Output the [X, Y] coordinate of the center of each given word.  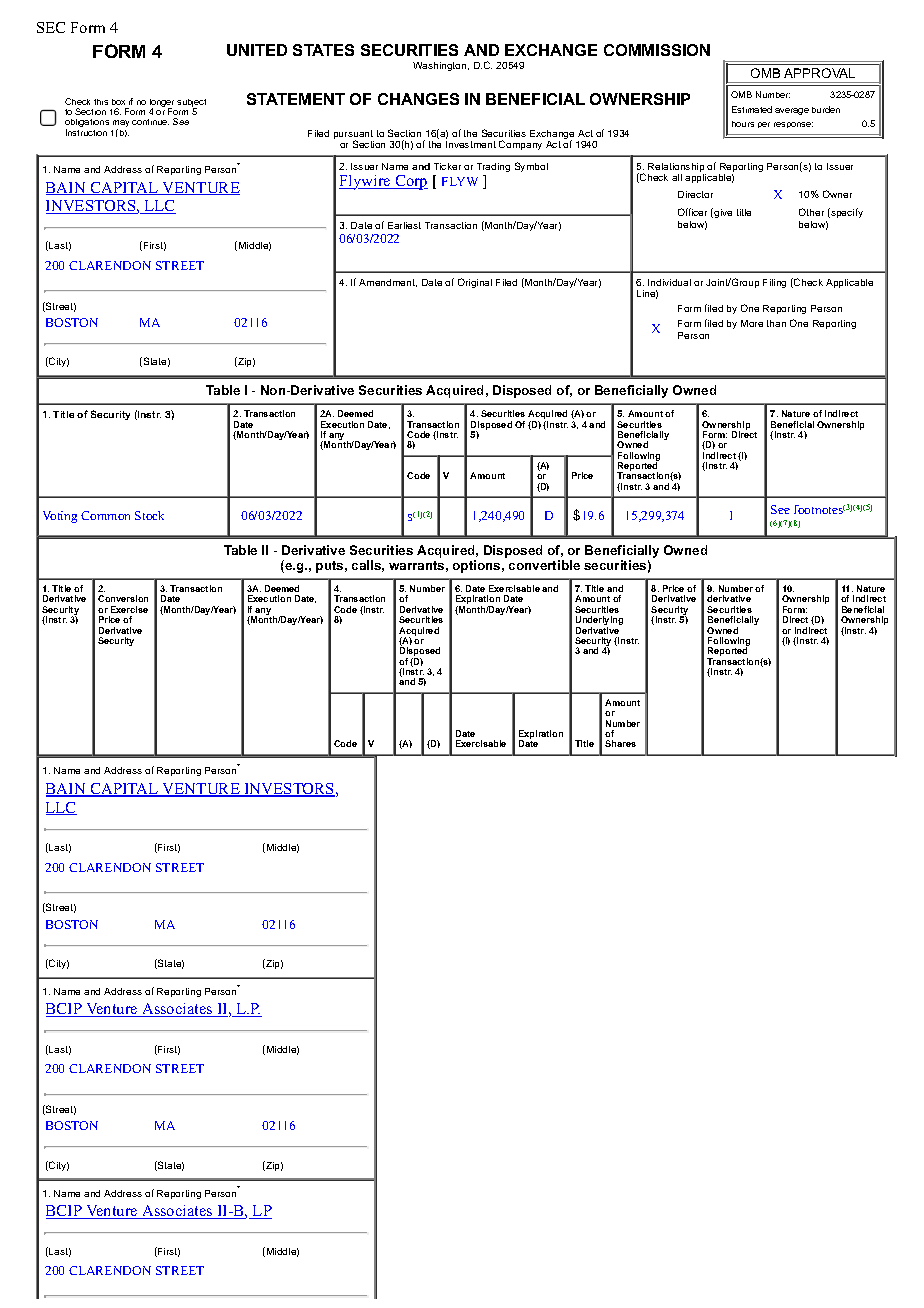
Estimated [752, 109]
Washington [441, 66]
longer [162, 104]
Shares [620, 743]
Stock [149, 515]
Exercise [129, 609]
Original [475, 283]
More [752, 323]
